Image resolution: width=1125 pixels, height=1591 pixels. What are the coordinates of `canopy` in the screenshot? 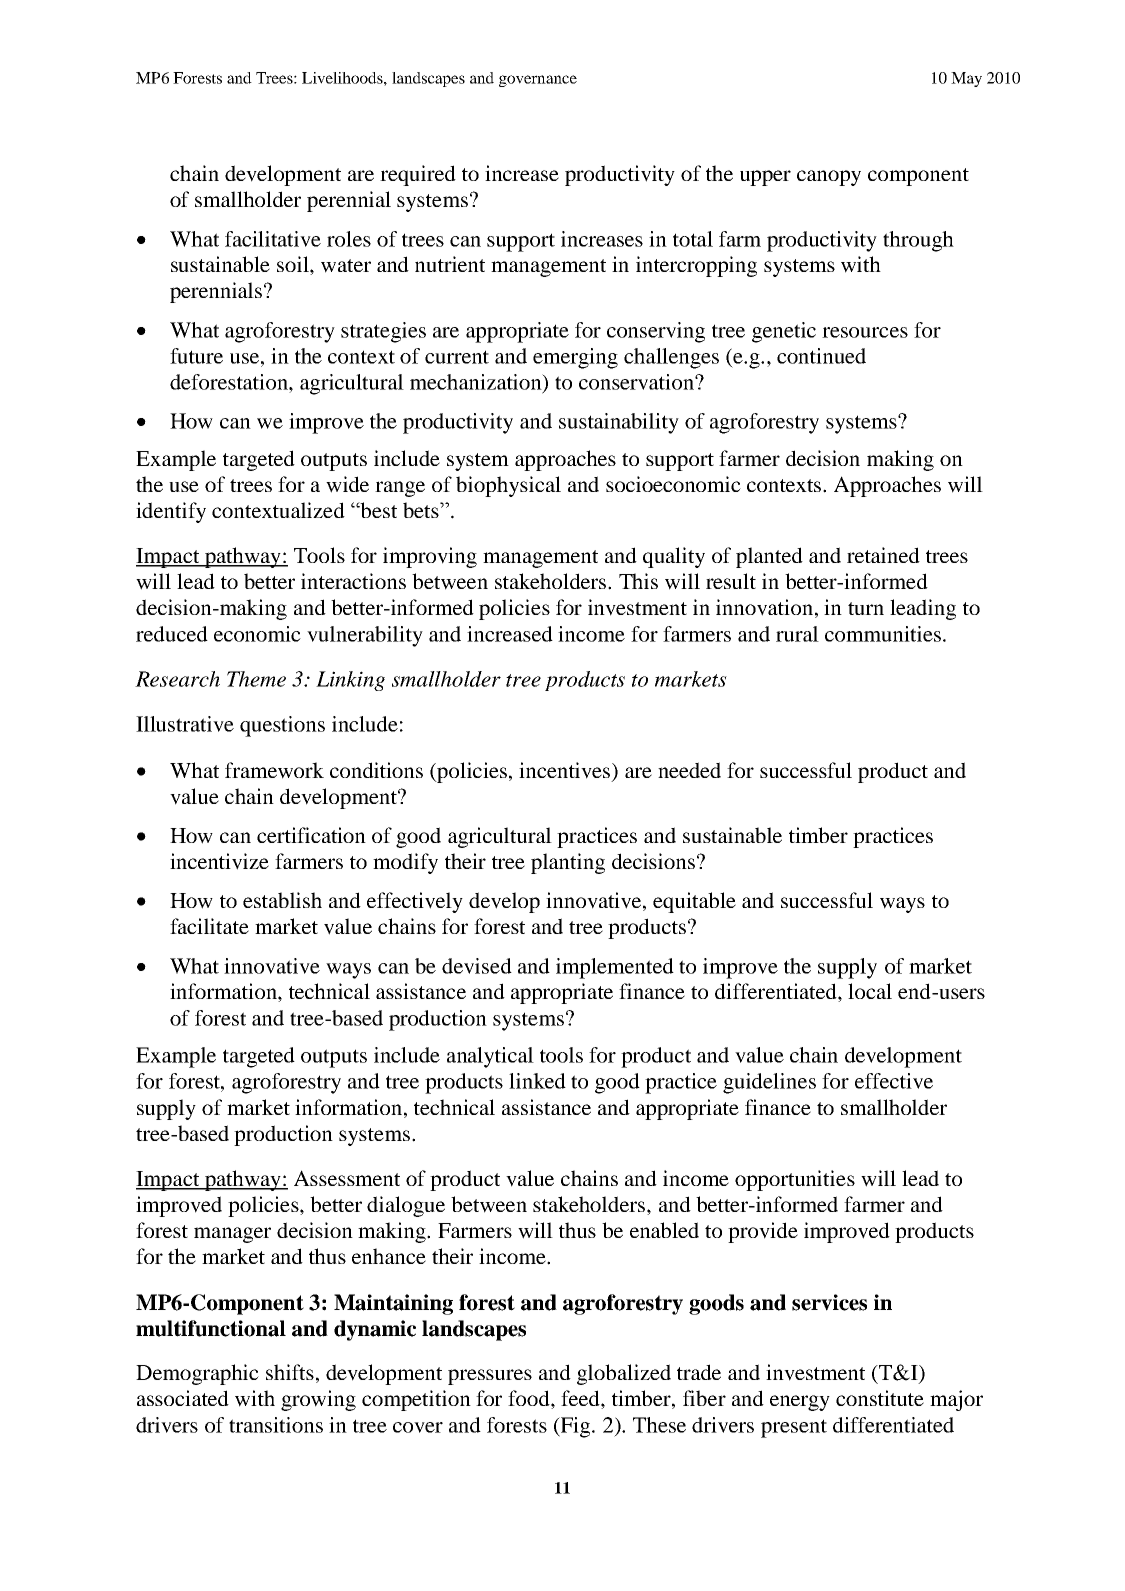 It's located at (829, 178).
